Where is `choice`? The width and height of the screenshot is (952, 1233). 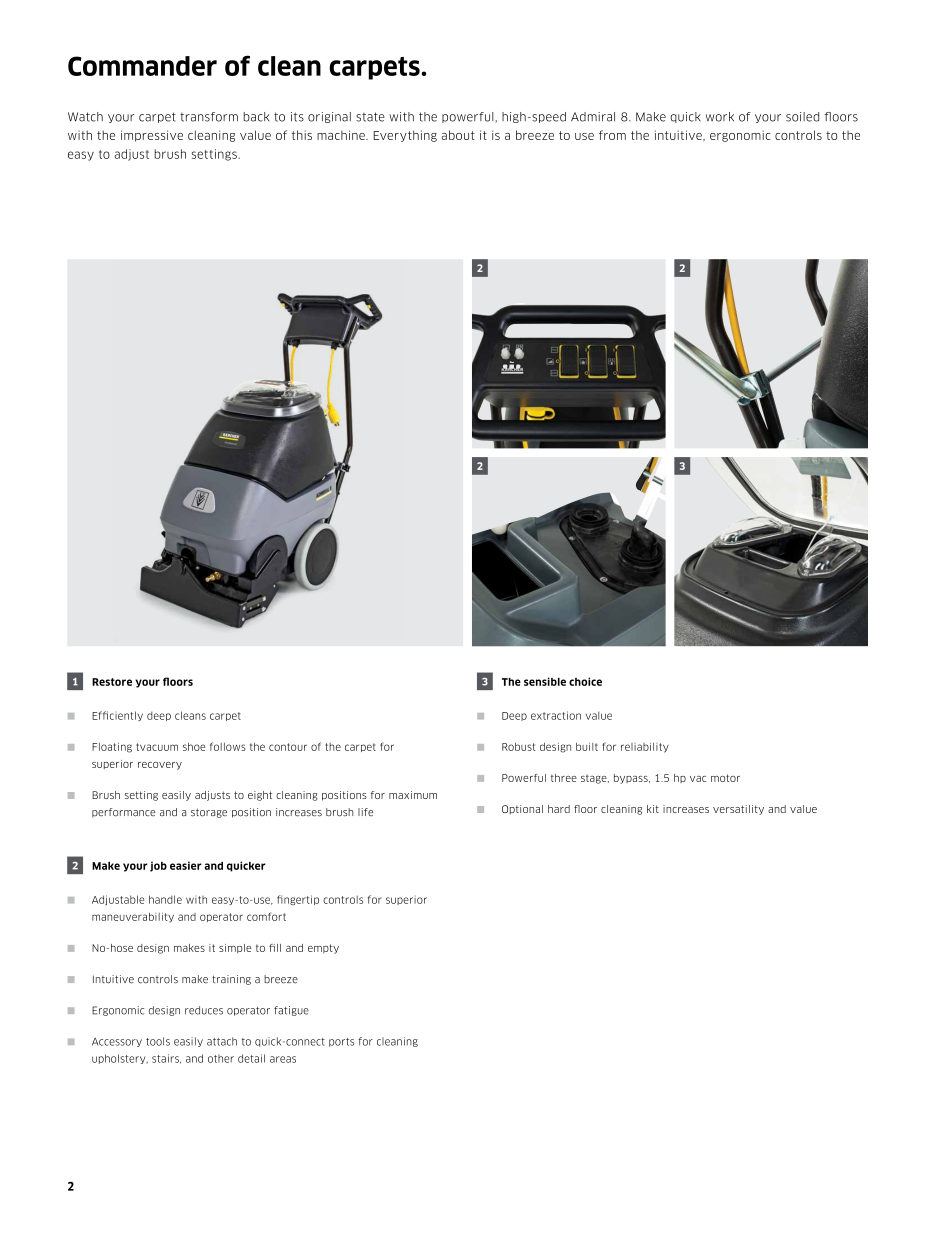 choice is located at coordinates (585, 681).
